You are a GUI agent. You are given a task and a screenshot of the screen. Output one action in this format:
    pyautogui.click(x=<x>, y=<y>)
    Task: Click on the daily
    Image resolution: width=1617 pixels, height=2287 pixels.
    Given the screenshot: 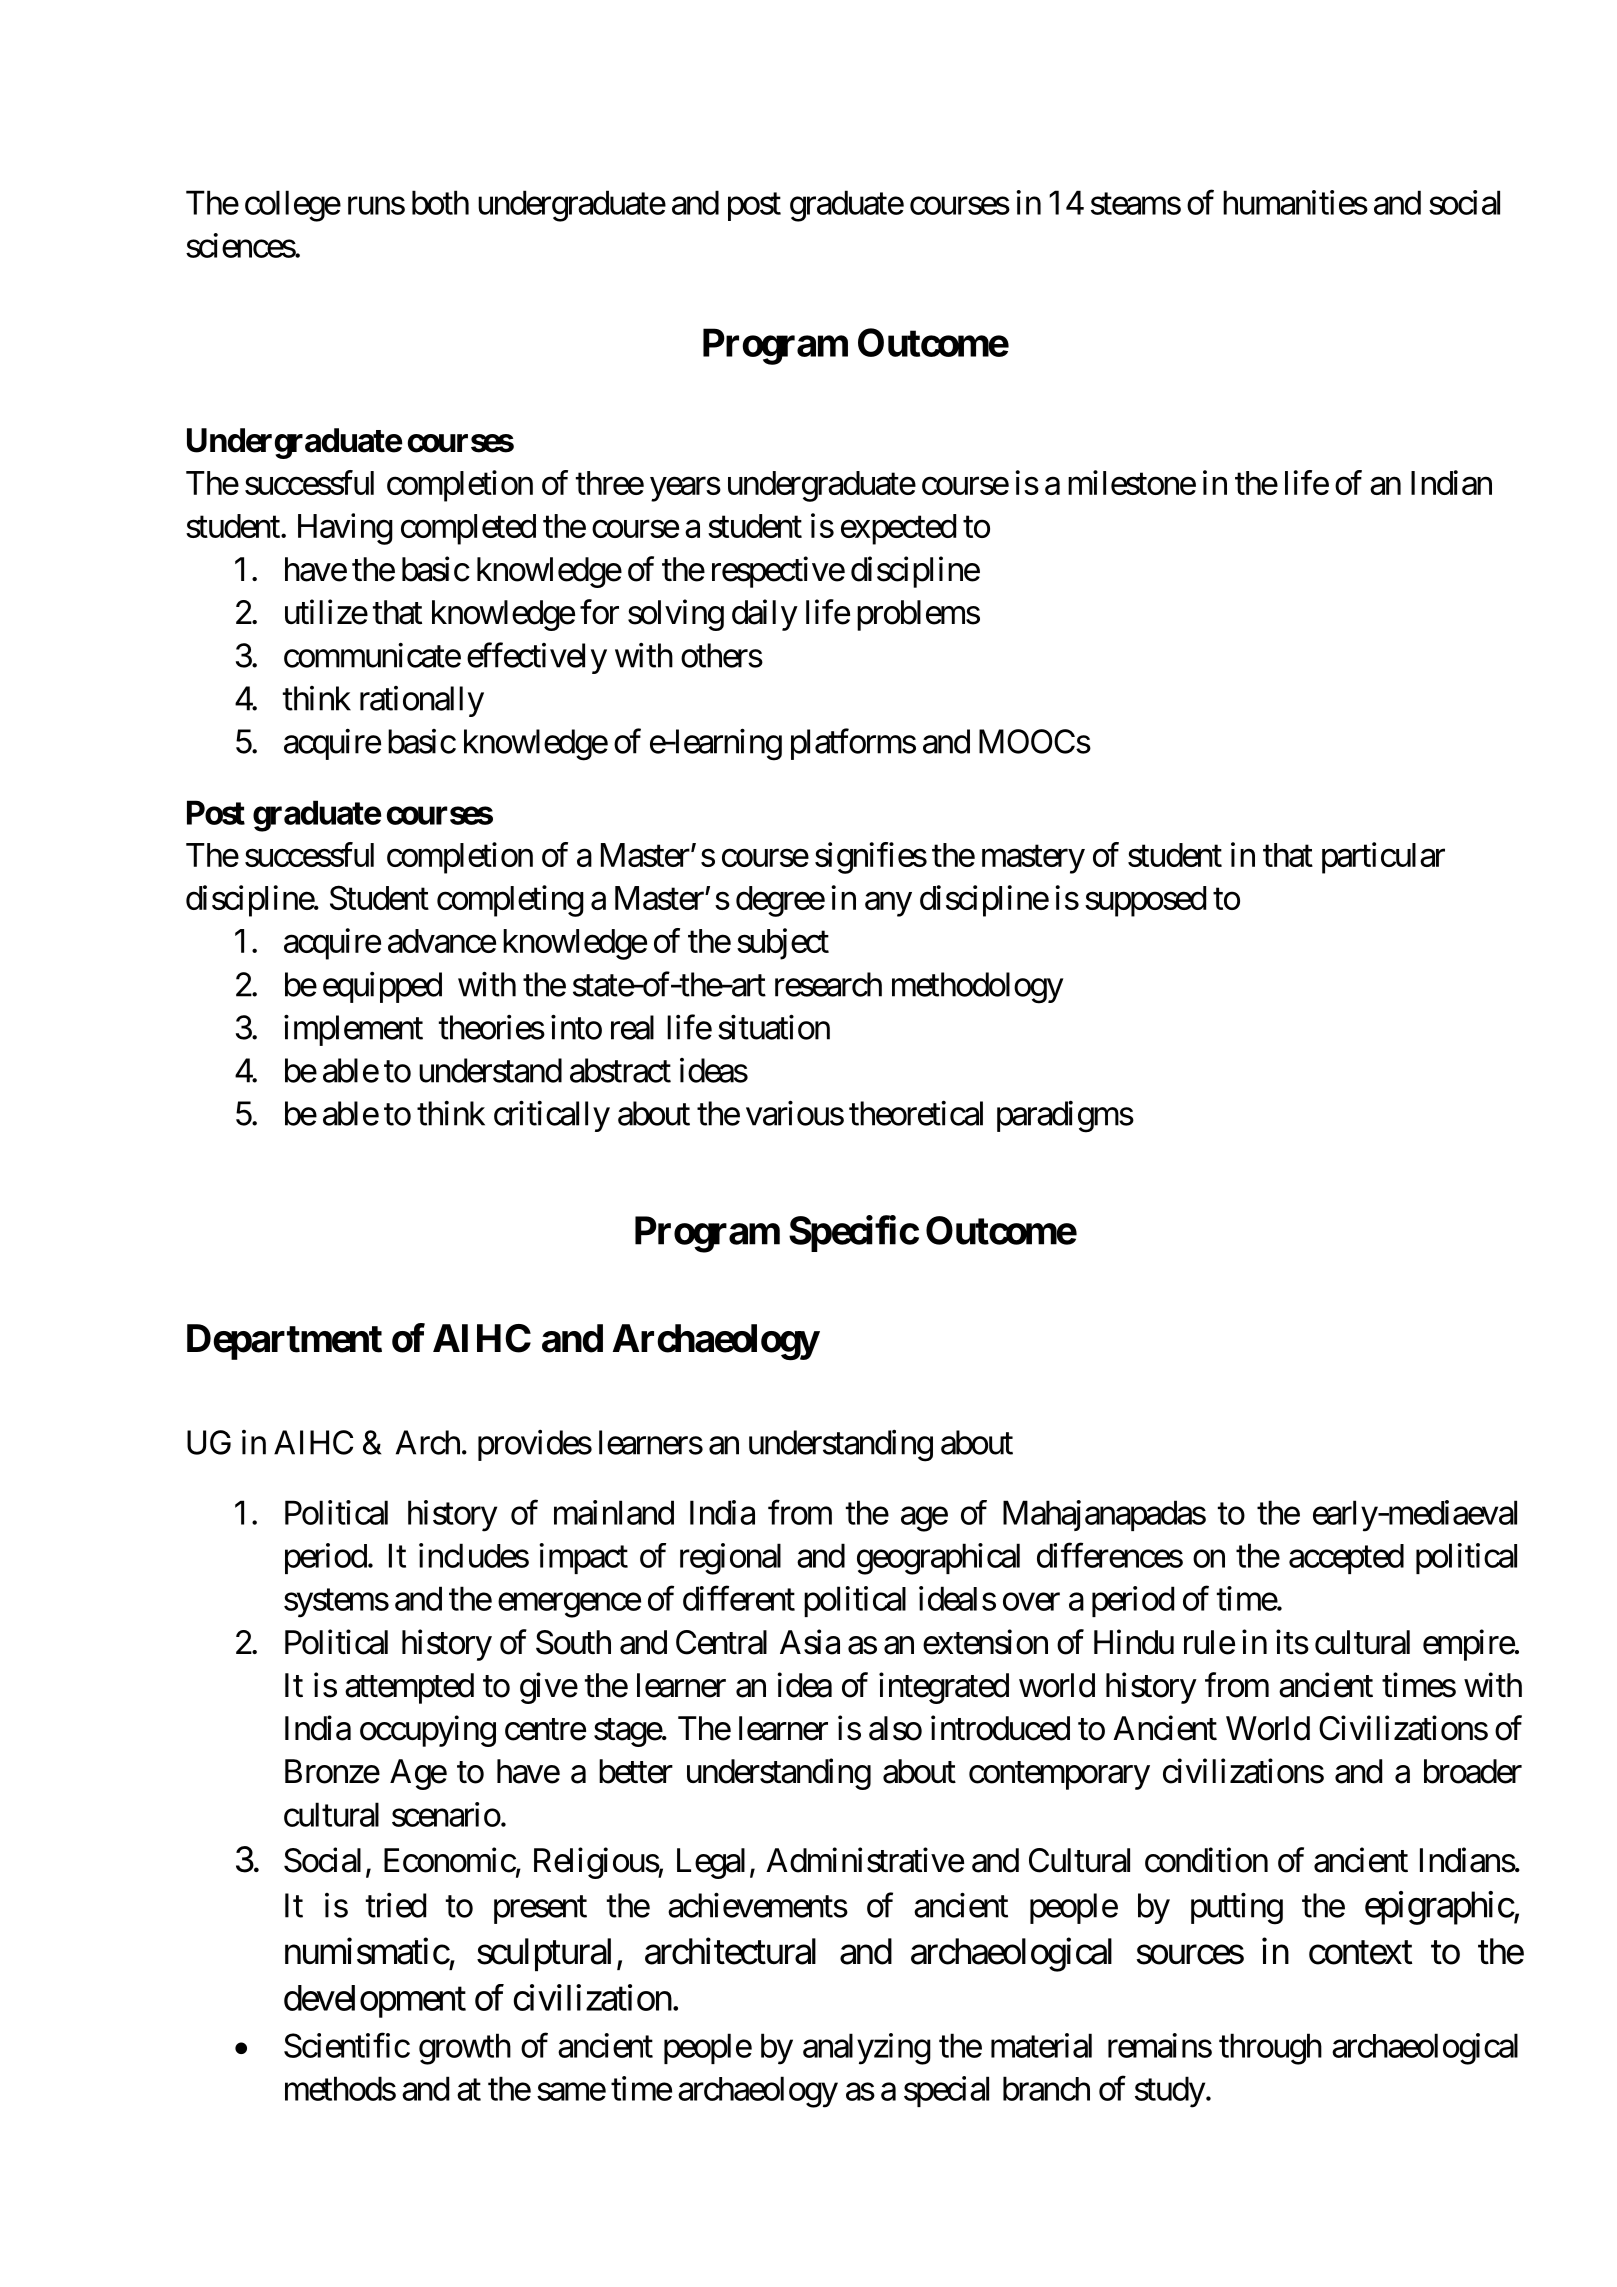 What is the action you would take?
    pyautogui.click(x=765, y=615)
